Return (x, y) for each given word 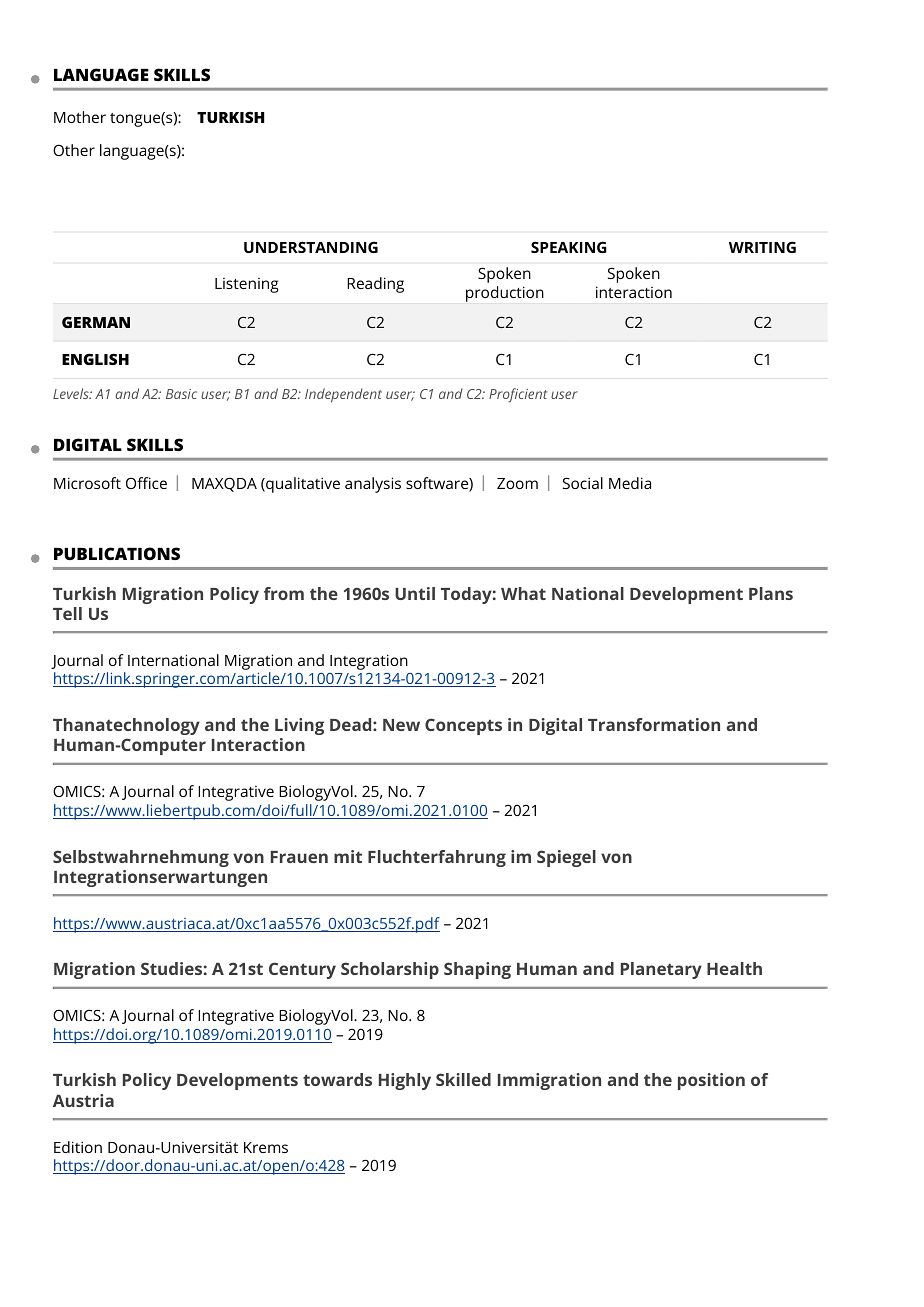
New (401, 725)
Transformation (654, 724)
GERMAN (96, 322)
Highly (405, 1081)
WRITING (762, 247)
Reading (375, 285)
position (711, 1081)
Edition (78, 1147)
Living (299, 726)
